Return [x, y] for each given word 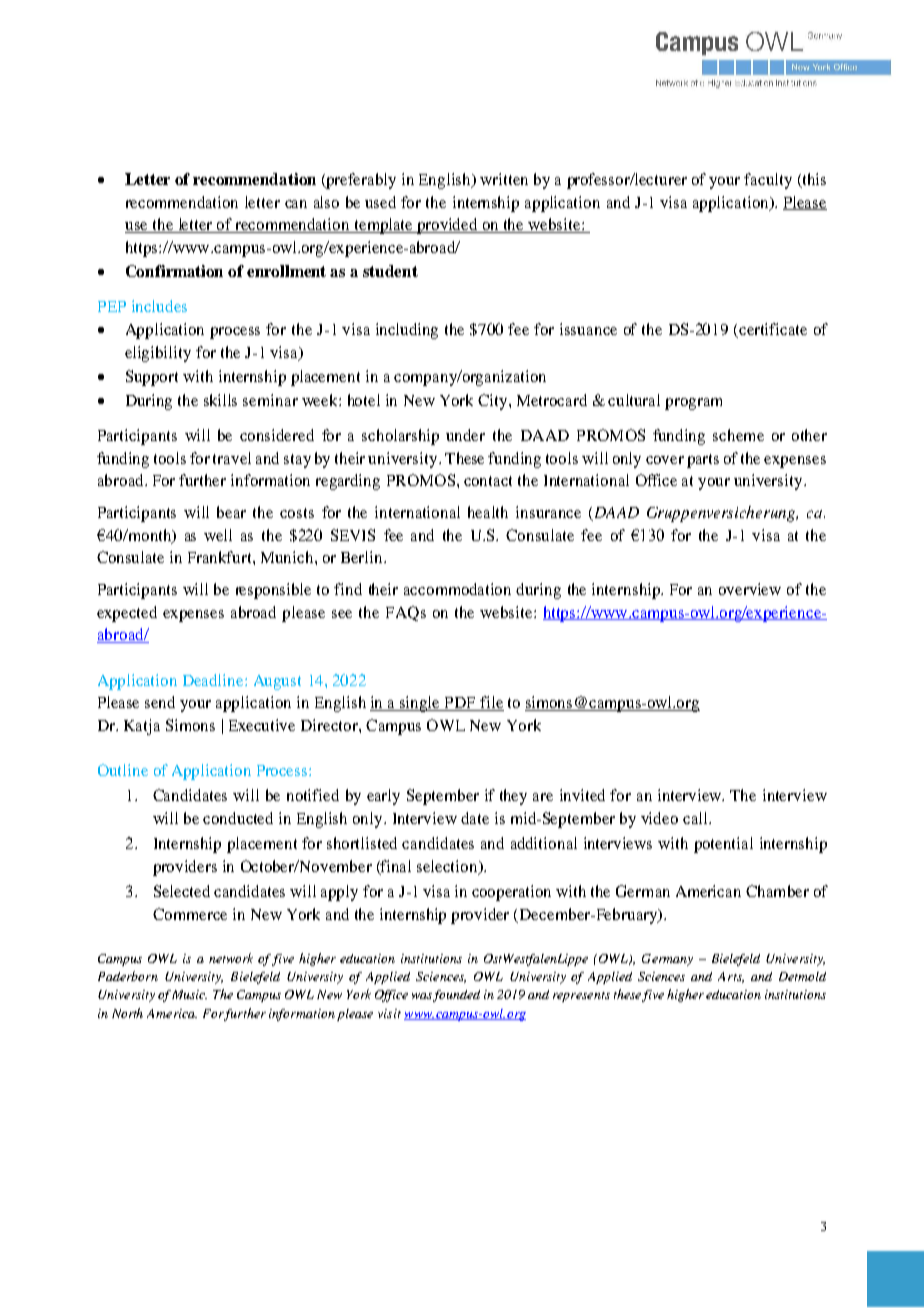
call [696, 818]
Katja [142, 727]
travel [232, 458]
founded [456, 996]
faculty [768, 181]
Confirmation [174, 271]
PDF [460, 704]
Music [189, 994]
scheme [738, 435]
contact [488, 481]
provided [447, 226]
